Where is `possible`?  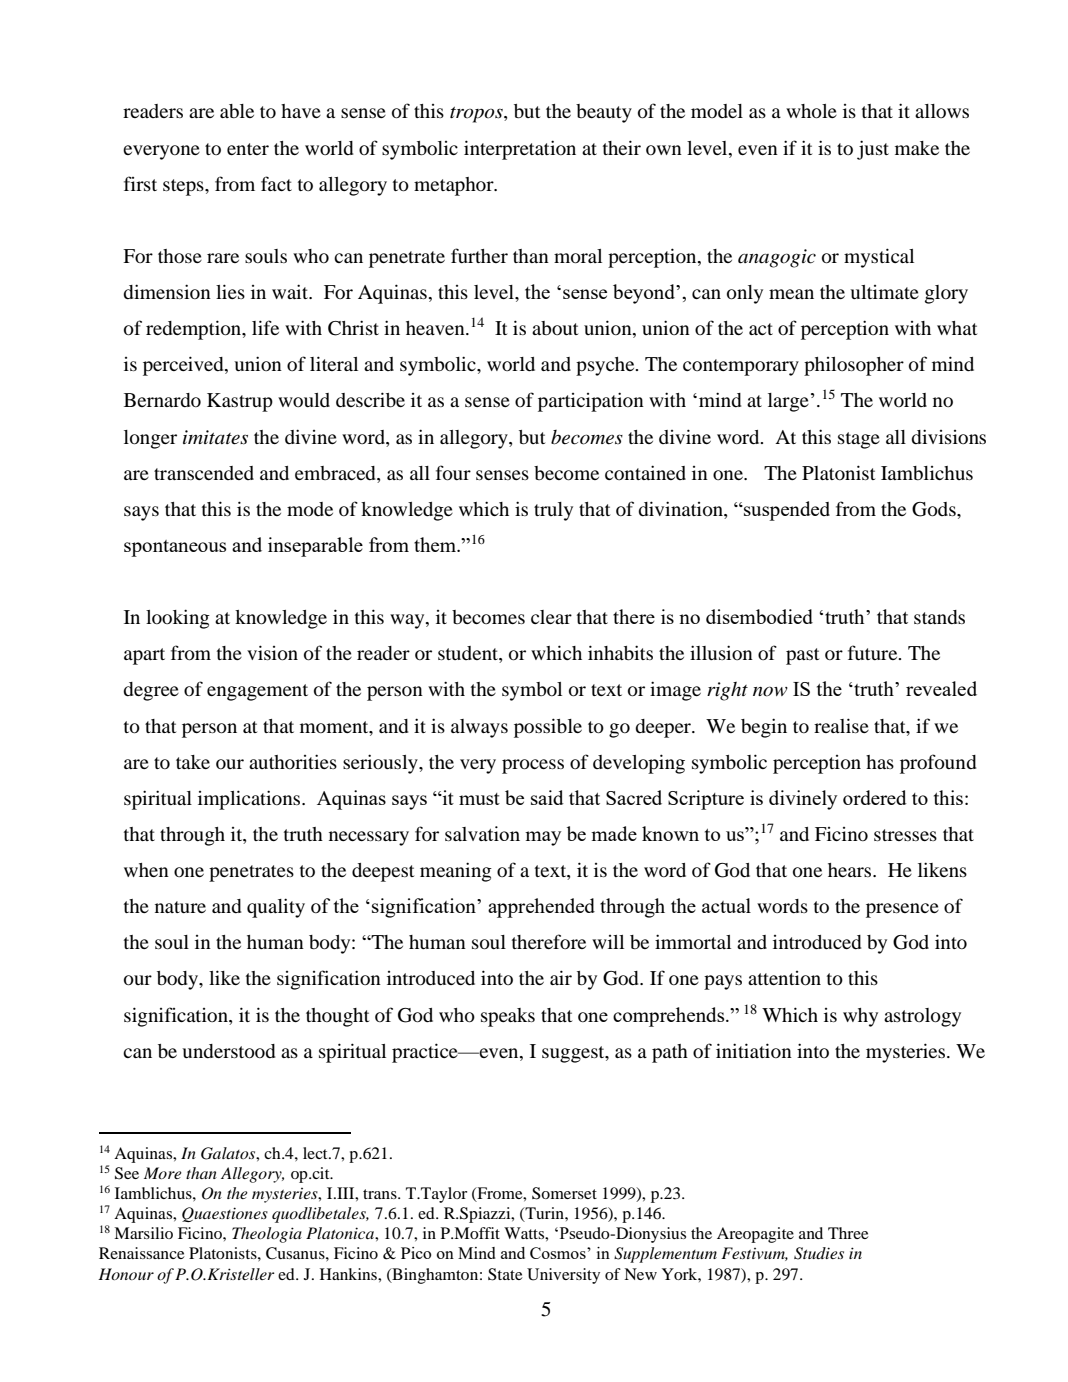 possible is located at coordinates (548, 728).
